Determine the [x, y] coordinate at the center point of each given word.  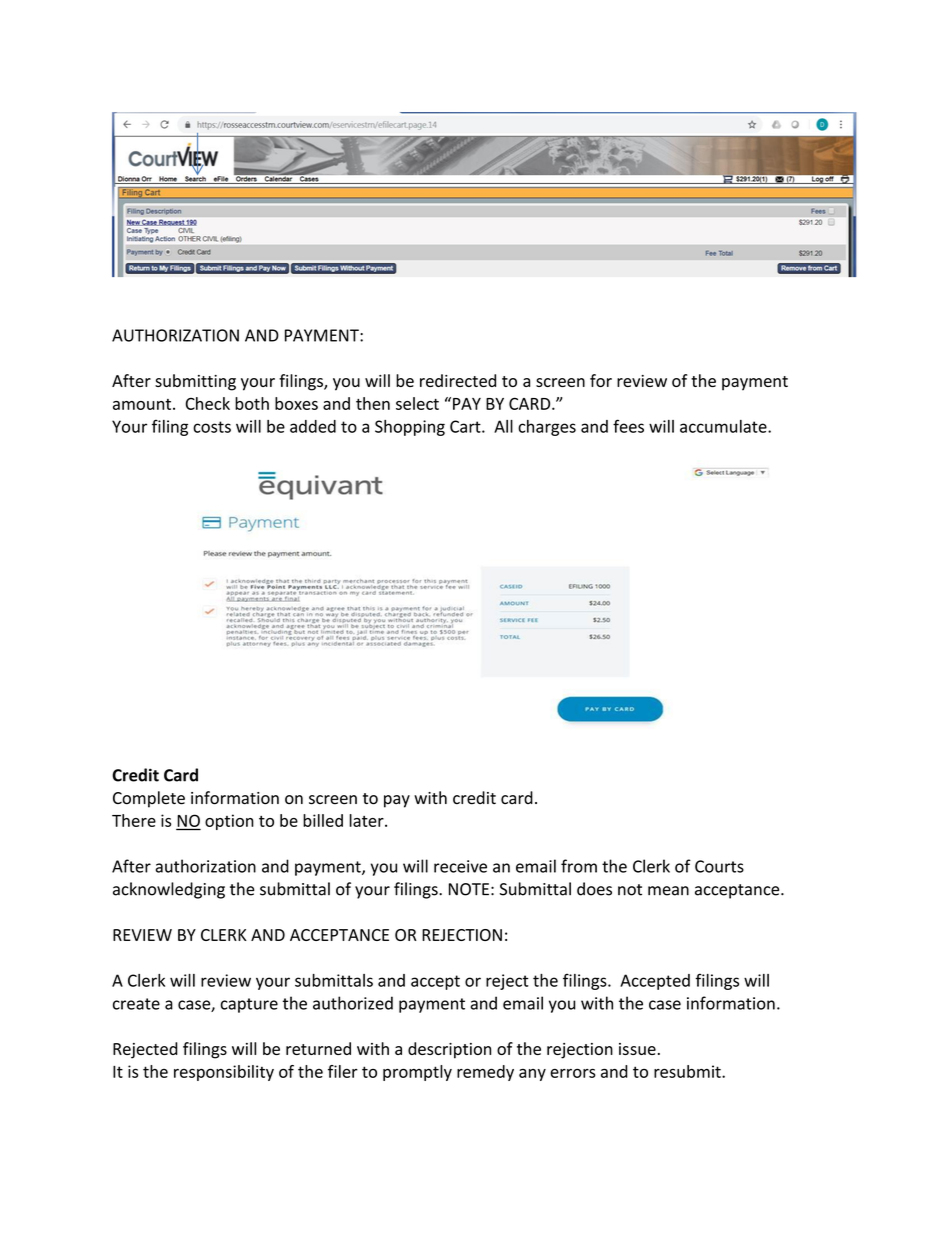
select [417, 403]
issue [637, 1049]
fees [628, 426]
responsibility [224, 1073]
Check [208, 403]
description [449, 1050]
